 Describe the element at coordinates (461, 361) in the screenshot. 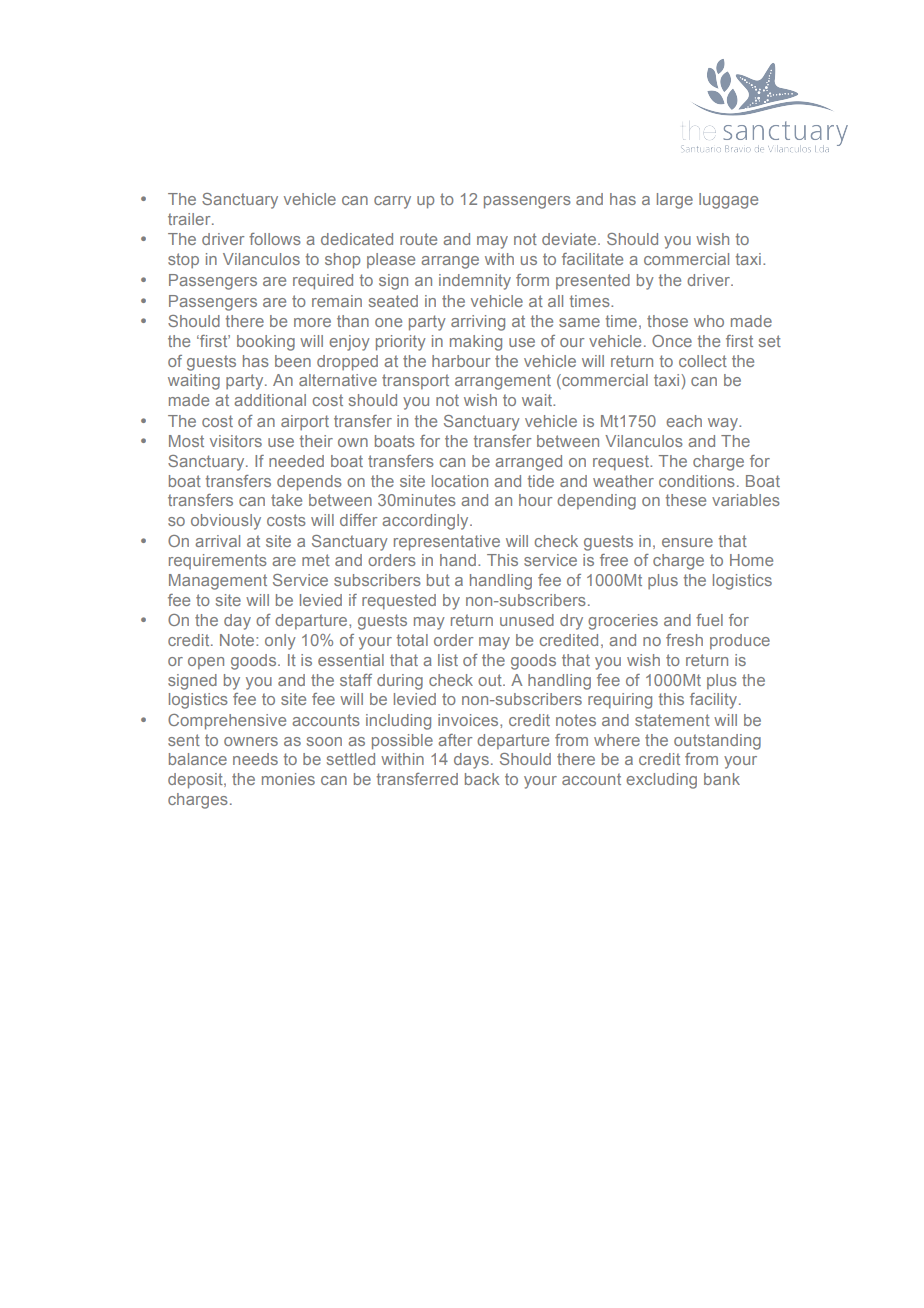

I see `harbour` at that location.
